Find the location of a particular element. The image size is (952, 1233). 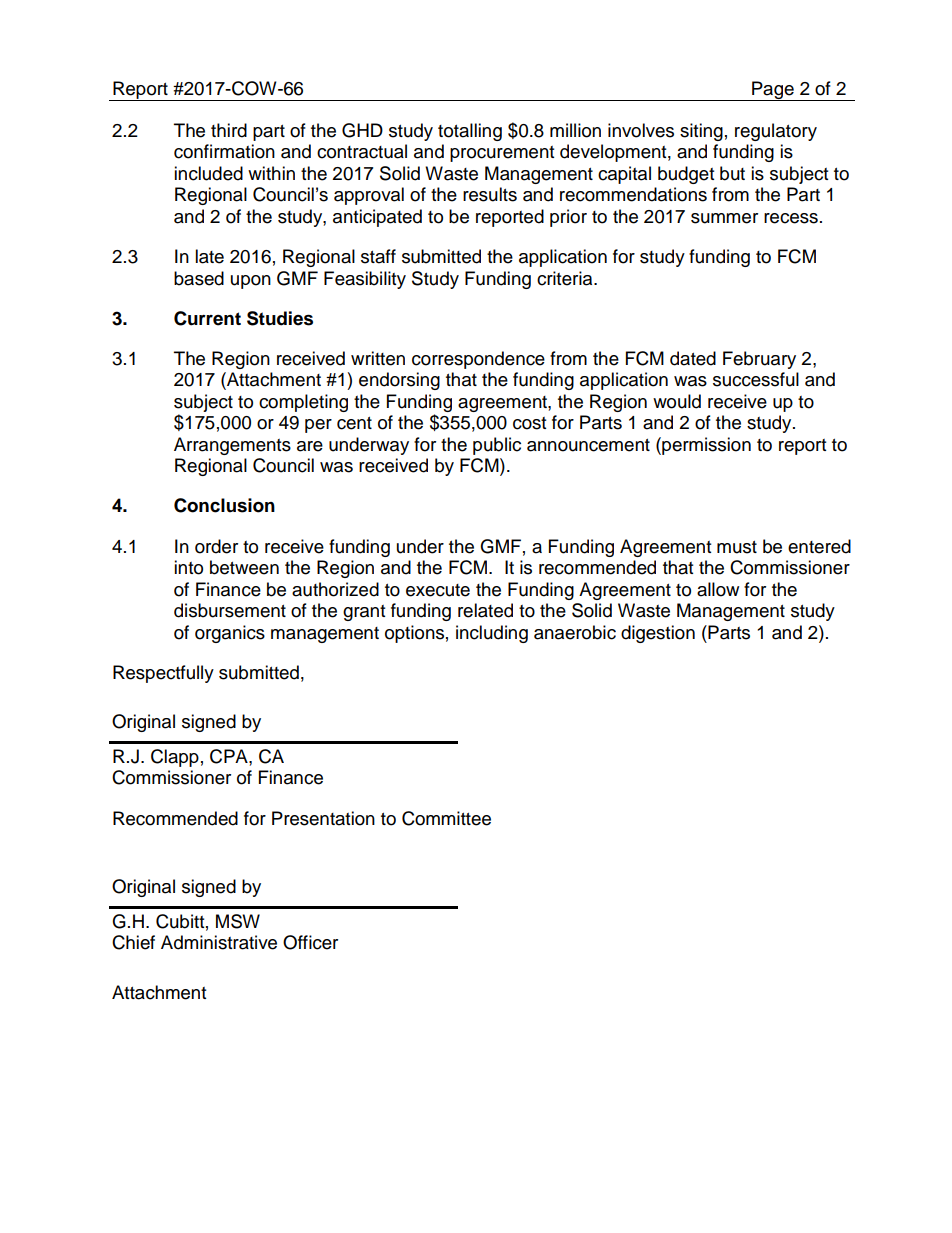

correspondence is located at coordinates (478, 360).
